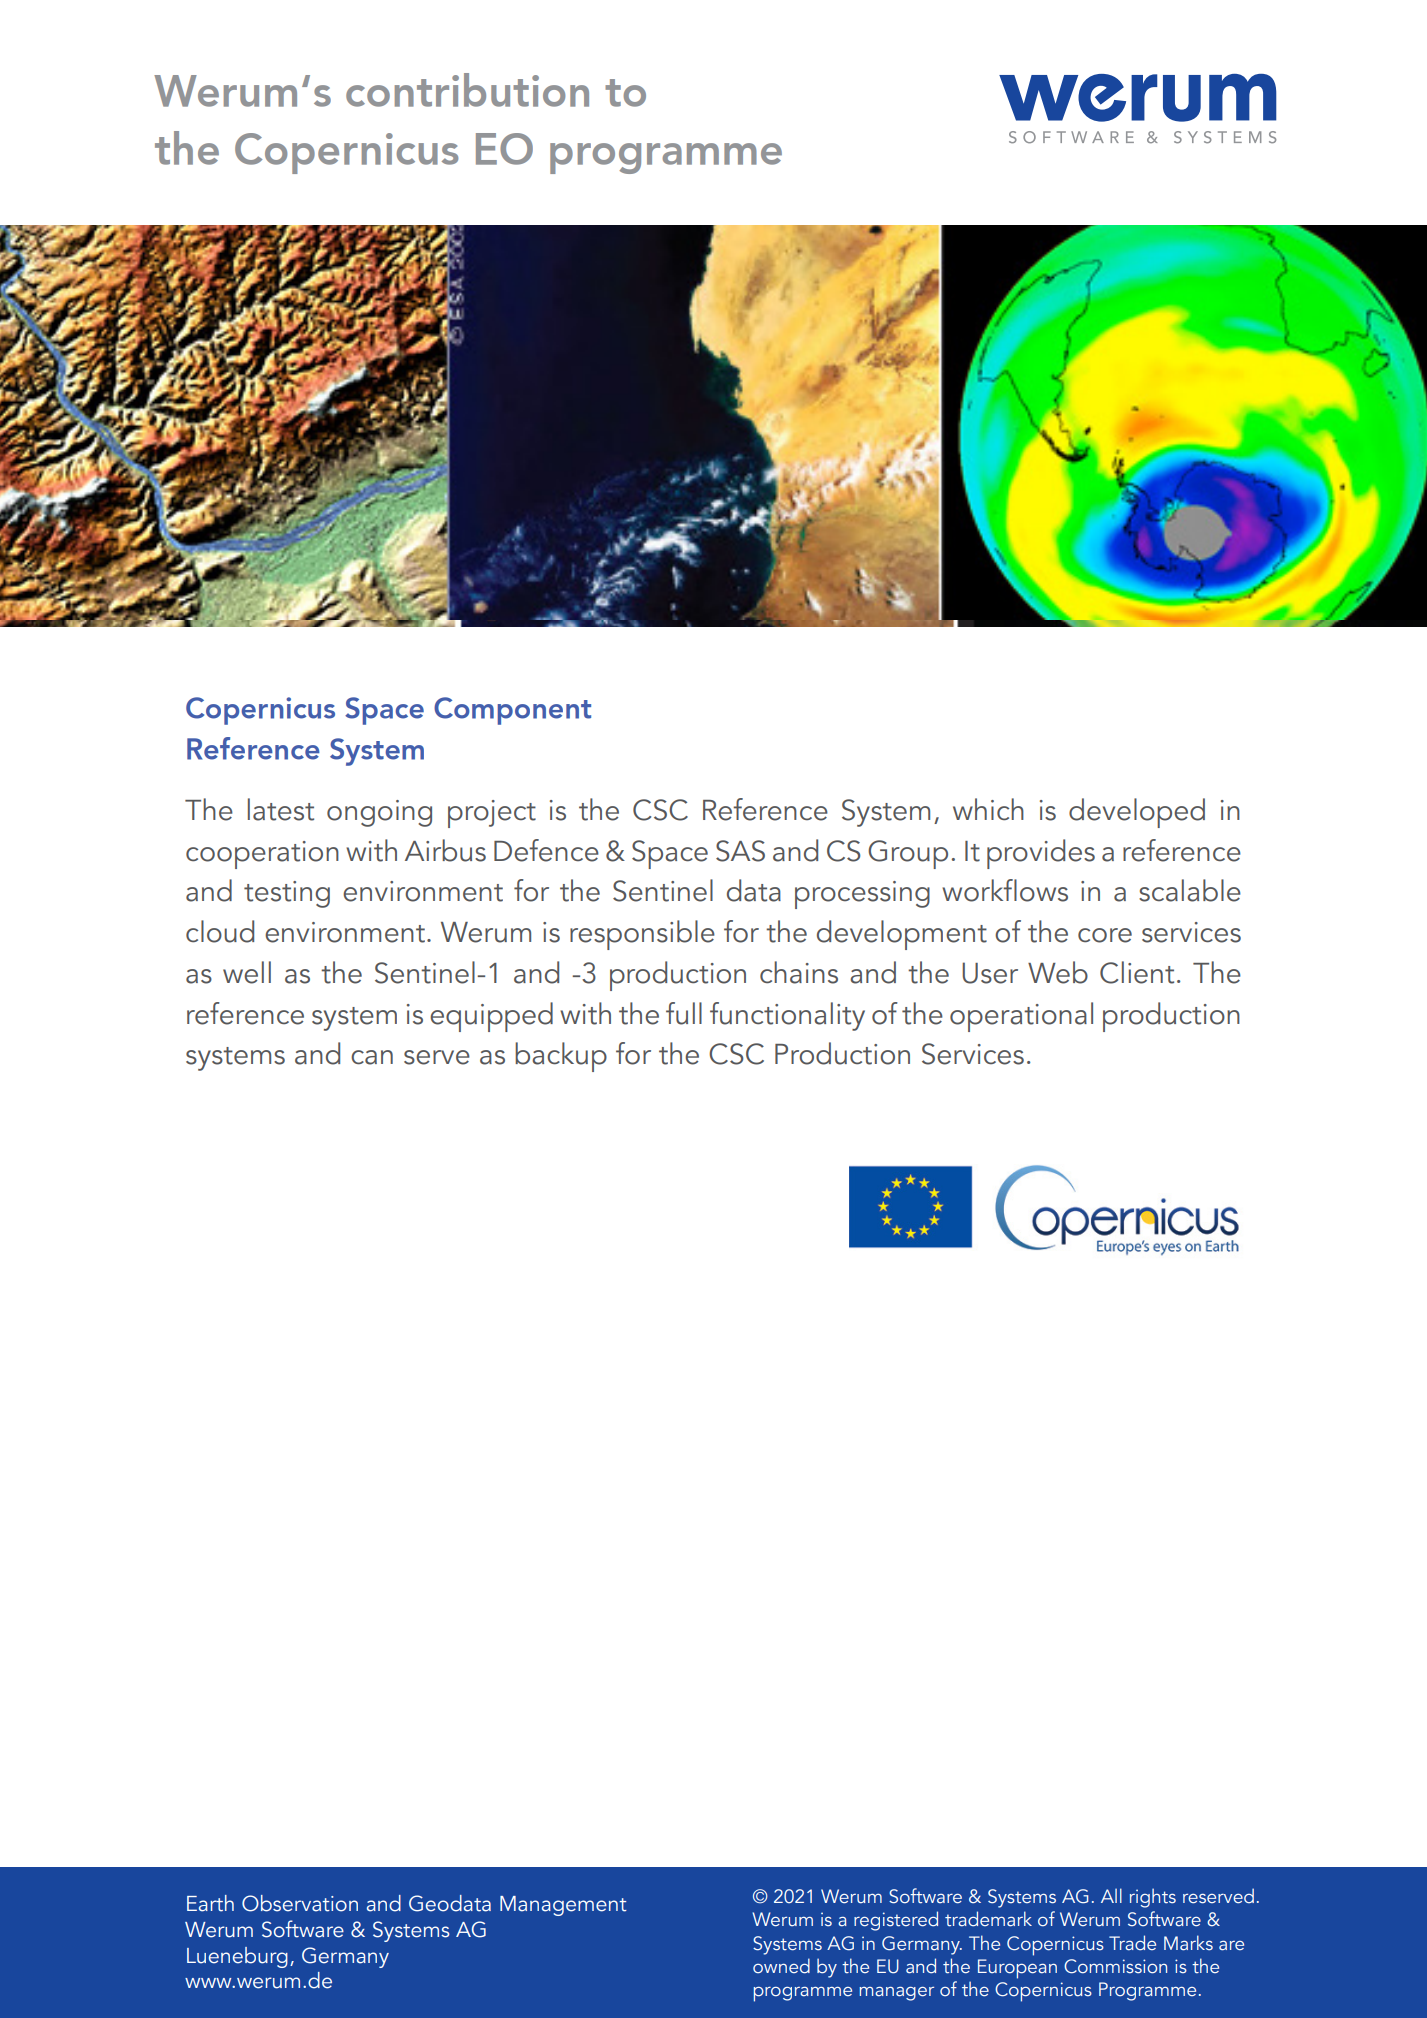  Describe the element at coordinates (287, 894) in the document. I see `testing` at that location.
